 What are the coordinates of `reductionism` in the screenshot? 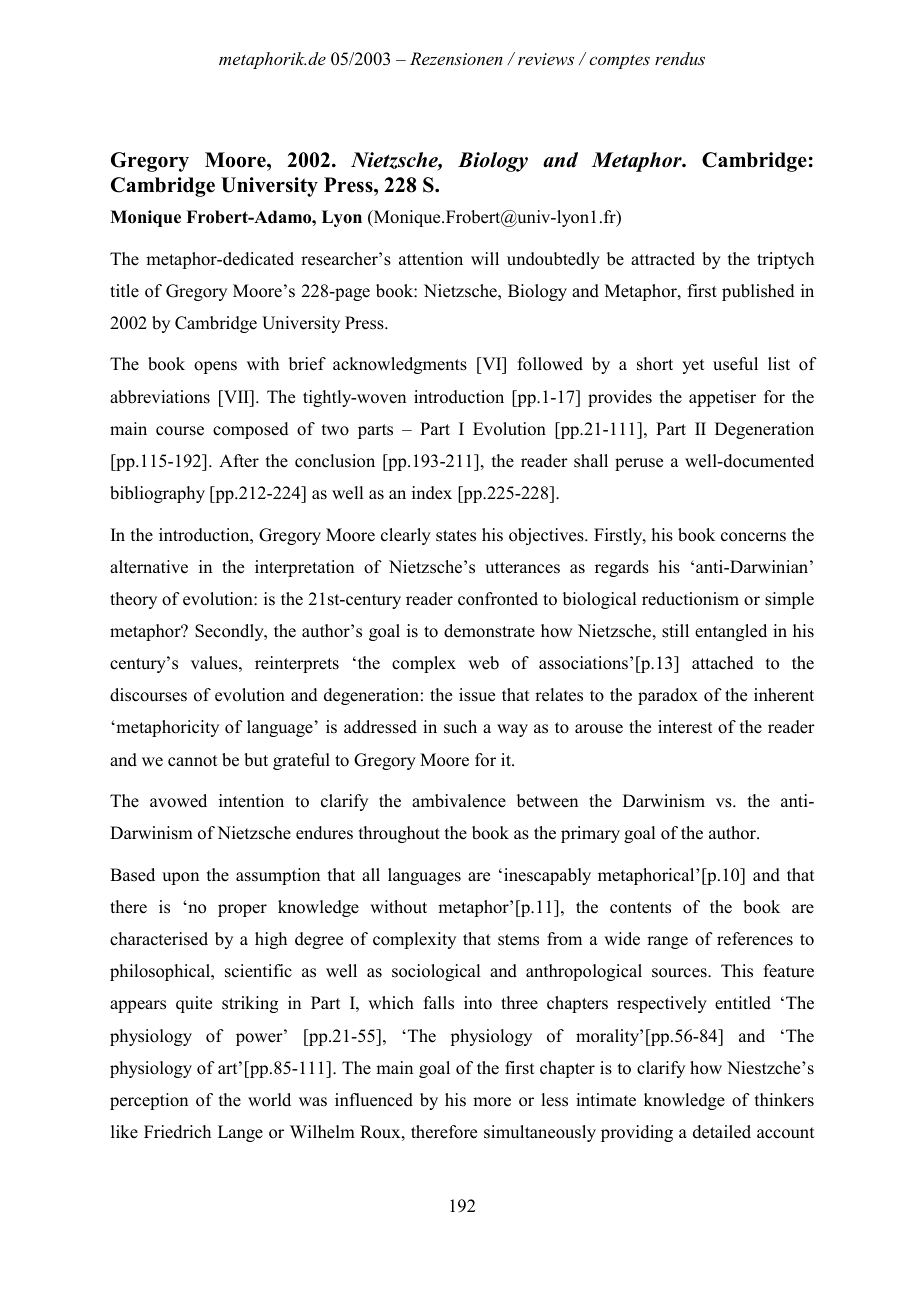 It's located at (690, 599).
